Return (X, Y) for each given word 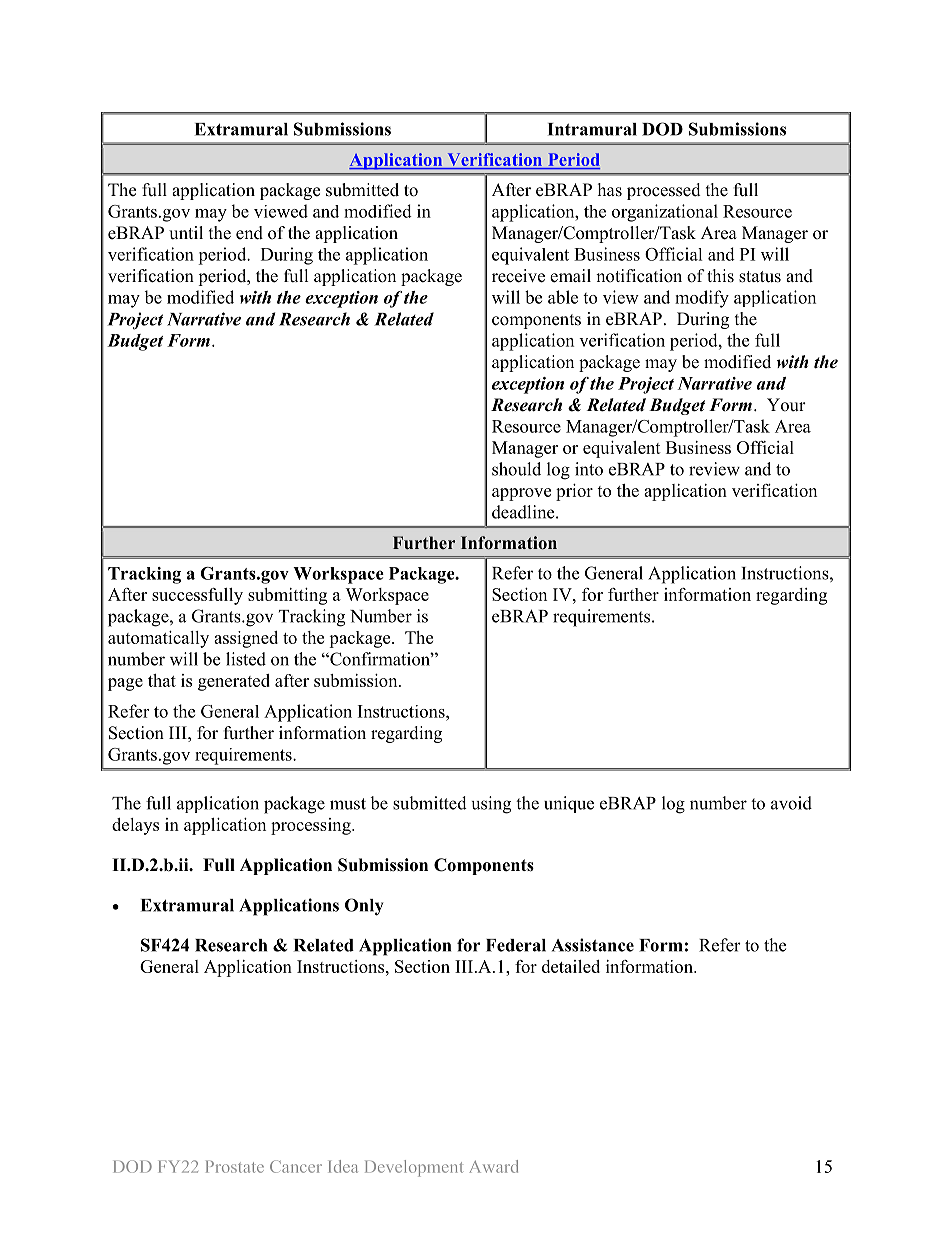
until (186, 233)
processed (664, 191)
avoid (791, 803)
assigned (246, 639)
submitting (287, 596)
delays (135, 826)
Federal (516, 945)
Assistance (593, 945)
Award (493, 1166)
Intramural (592, 129)
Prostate (235, 1166)
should (516, 469)
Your (786, 405)
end (249, 233)
